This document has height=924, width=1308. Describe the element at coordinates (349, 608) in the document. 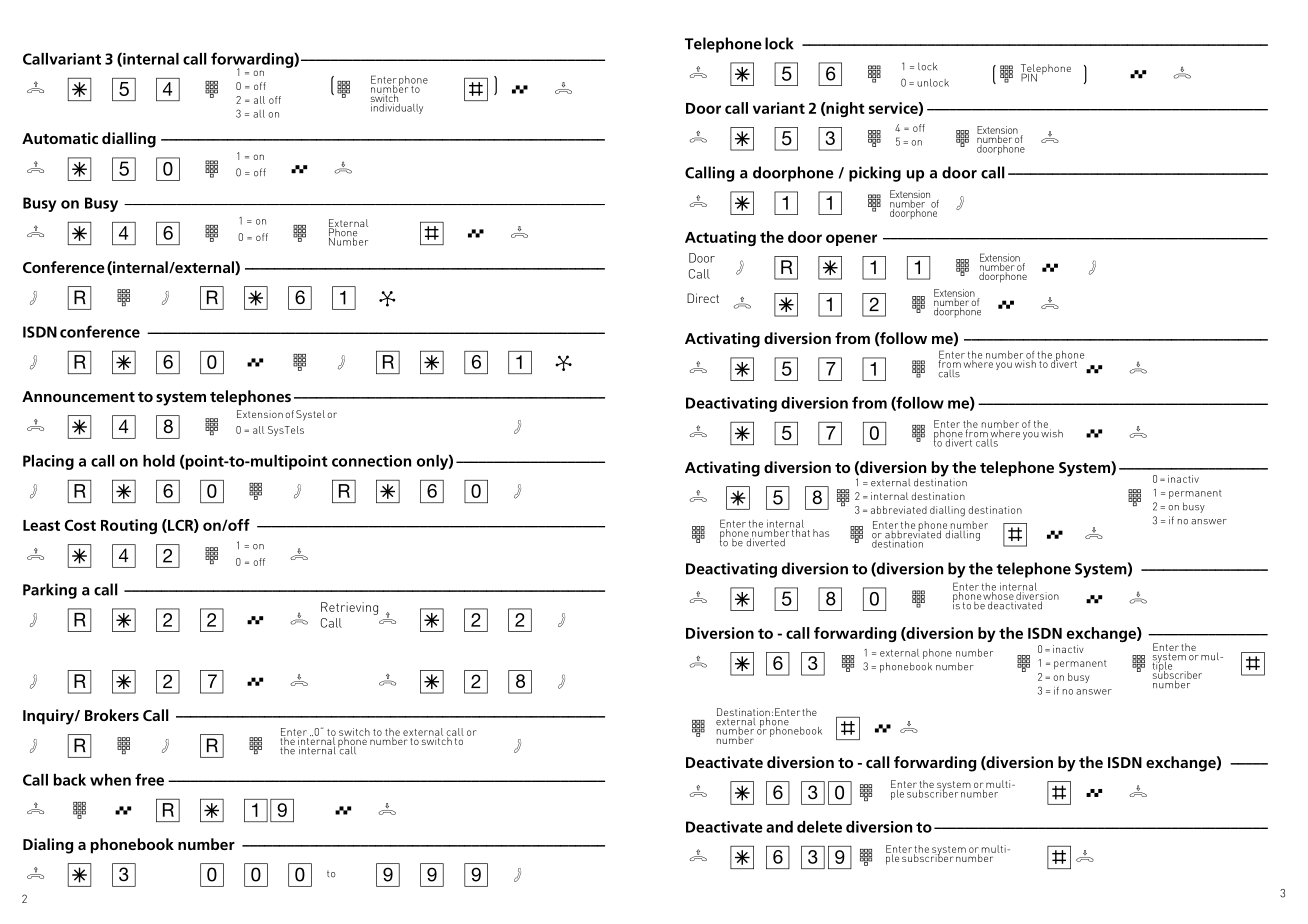

I see `Retrieving` at that location.
